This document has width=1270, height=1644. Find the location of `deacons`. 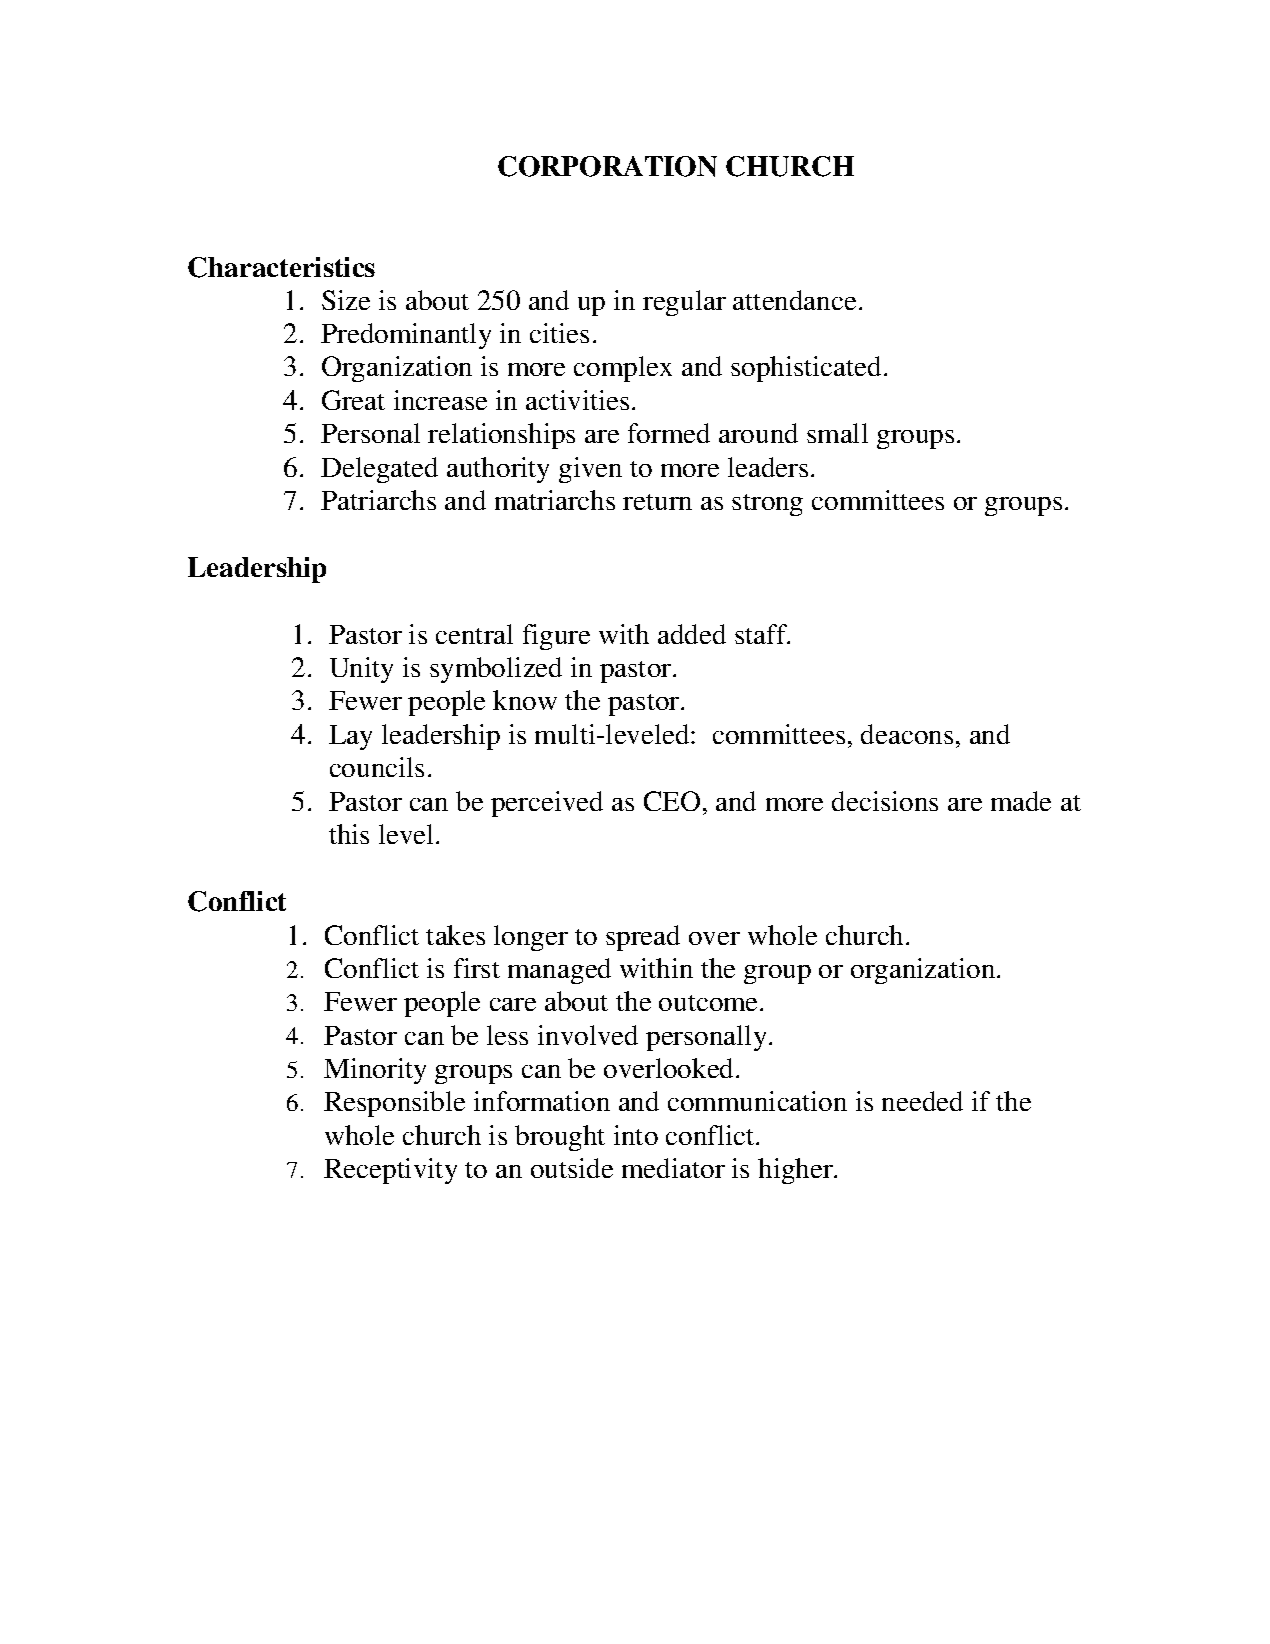

deacons is located at coordinates (907, 734).
